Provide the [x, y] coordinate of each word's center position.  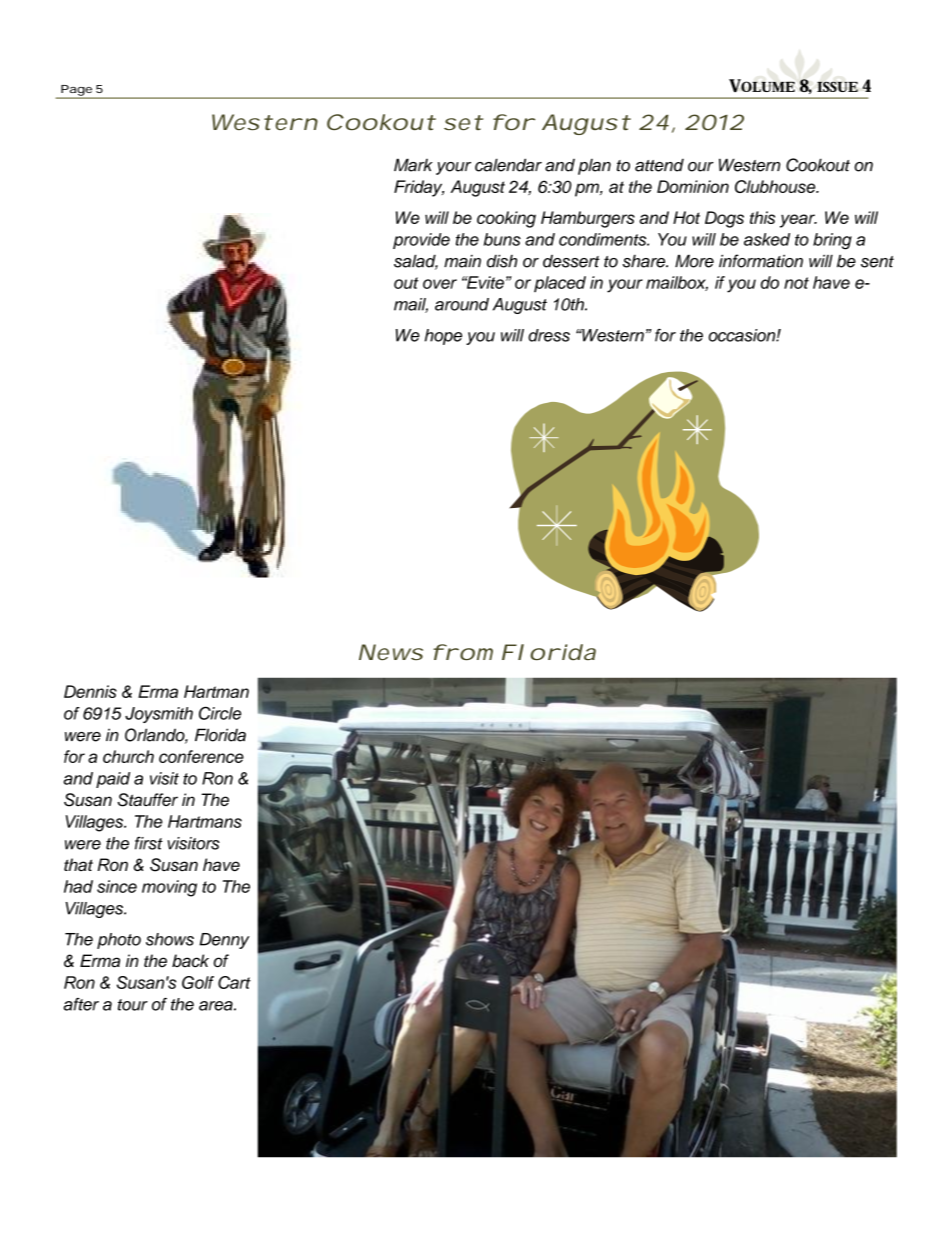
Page [76, 91]
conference [201, 756]
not [796, 283]
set [463, 122]
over [440, 284]
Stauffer [147, 800]
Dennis [90, 691]
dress [549, 335]
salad [416, 262]
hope [443, 337]
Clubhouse [776, 186]
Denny [224, 941]
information [761, 261]
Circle [220, 713]
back [190, 961]
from [463, 652]
